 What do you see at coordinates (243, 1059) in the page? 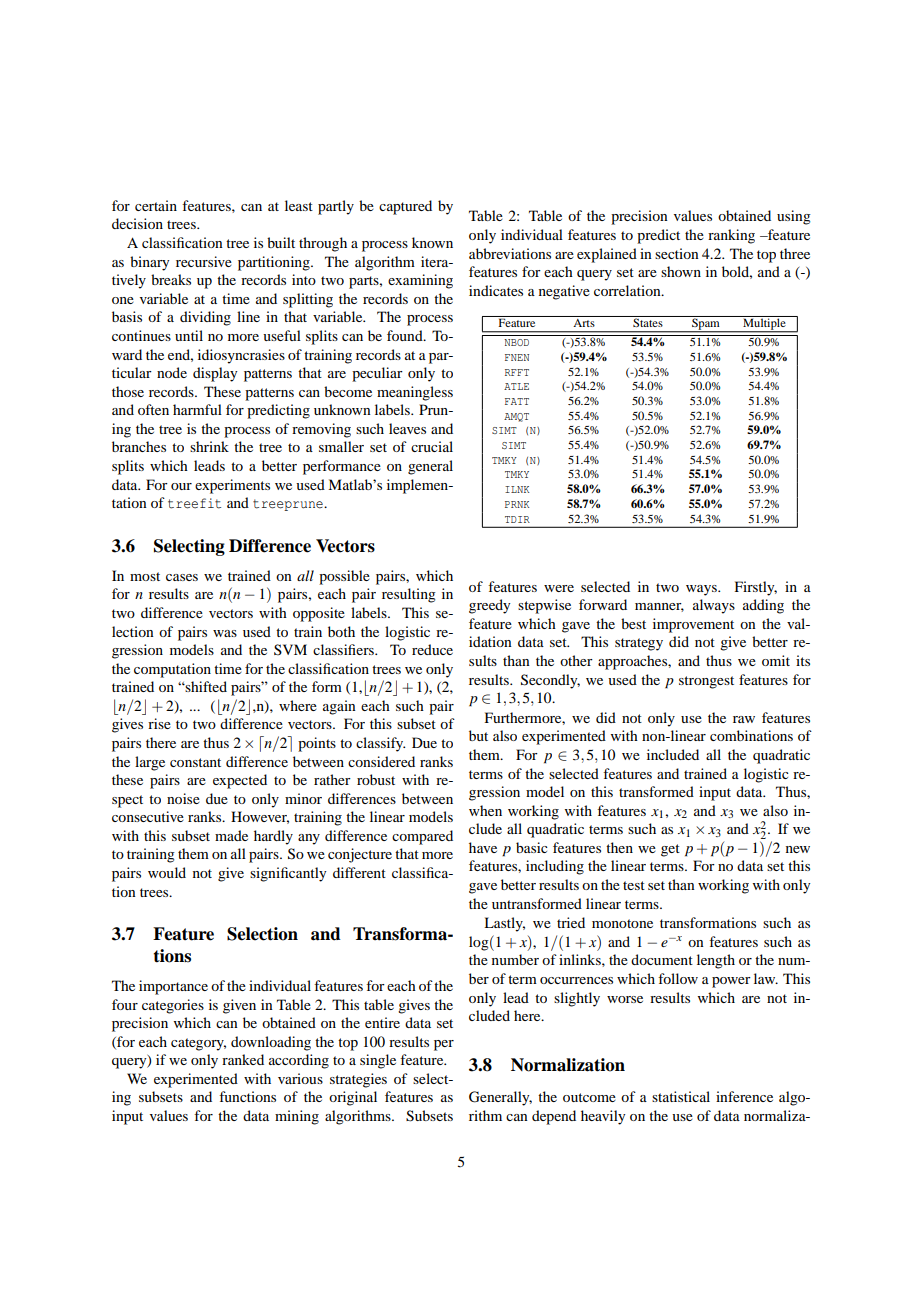
I see `ranked` at bounding box center [243, 1059].
